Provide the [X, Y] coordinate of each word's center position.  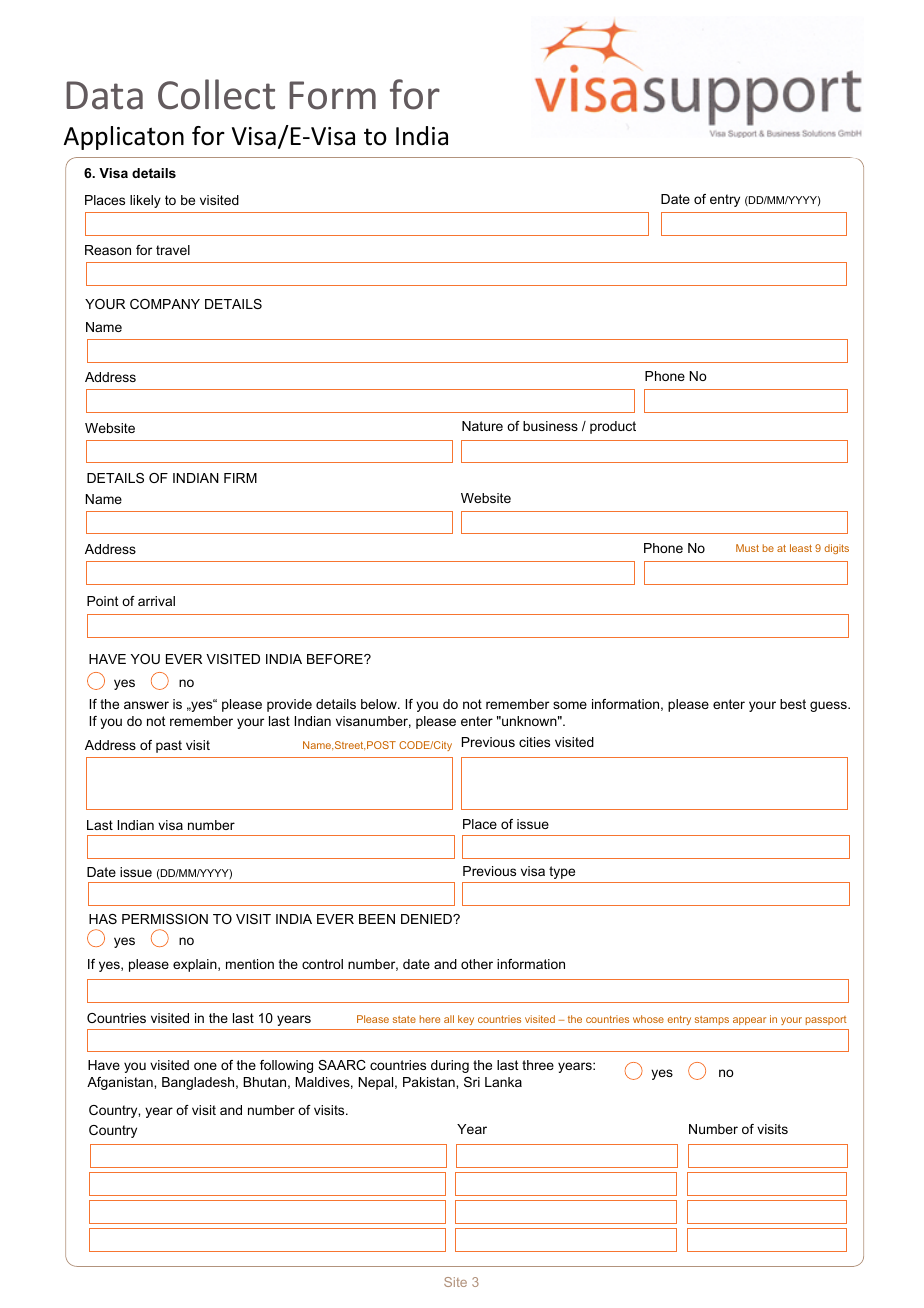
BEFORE [336, 659]
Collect [216, 94]
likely [145, 201]
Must [747, 548]
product [613, 427]
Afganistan [121, 1083]
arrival [156, 601]
